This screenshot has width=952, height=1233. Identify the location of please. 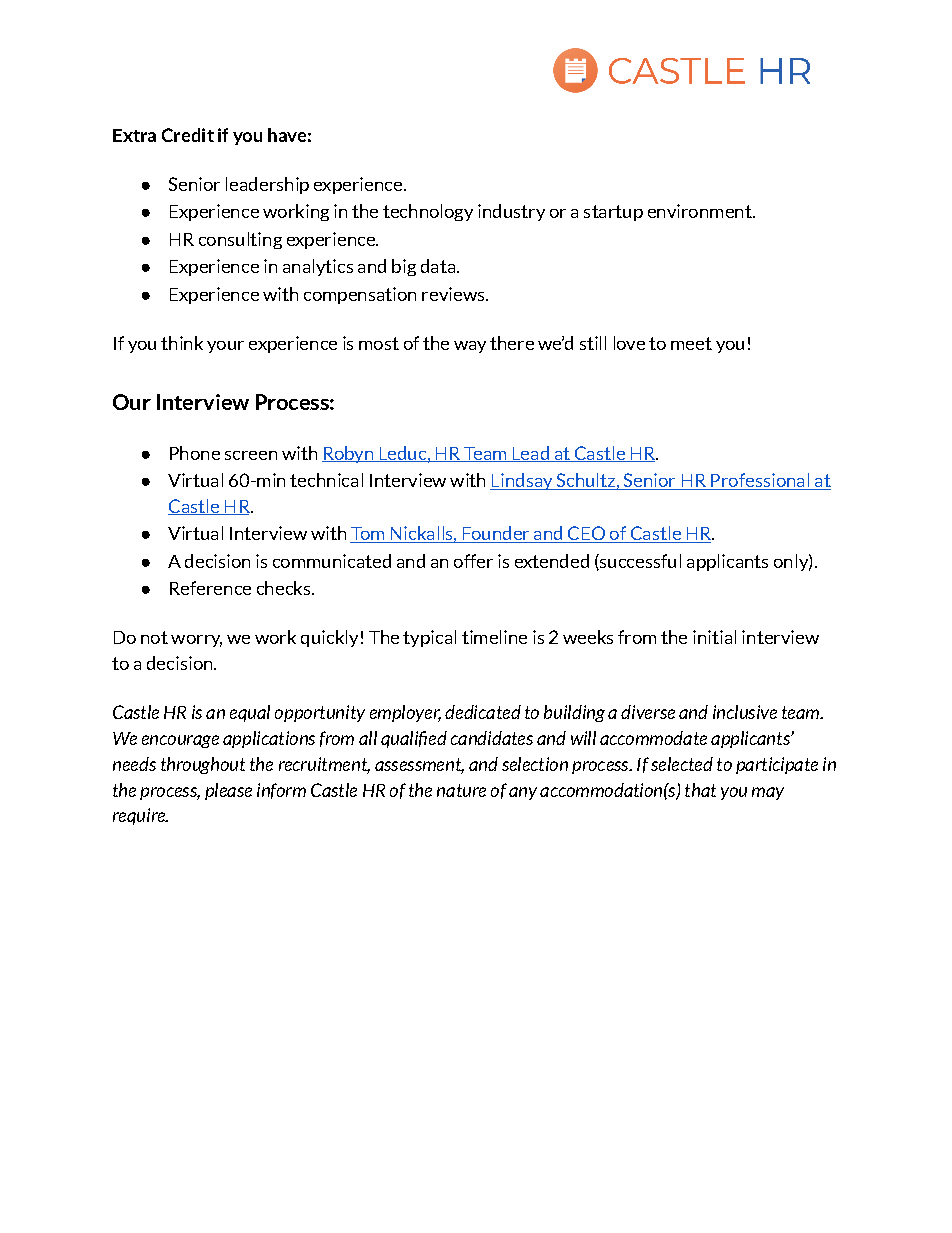
(228, 791).
